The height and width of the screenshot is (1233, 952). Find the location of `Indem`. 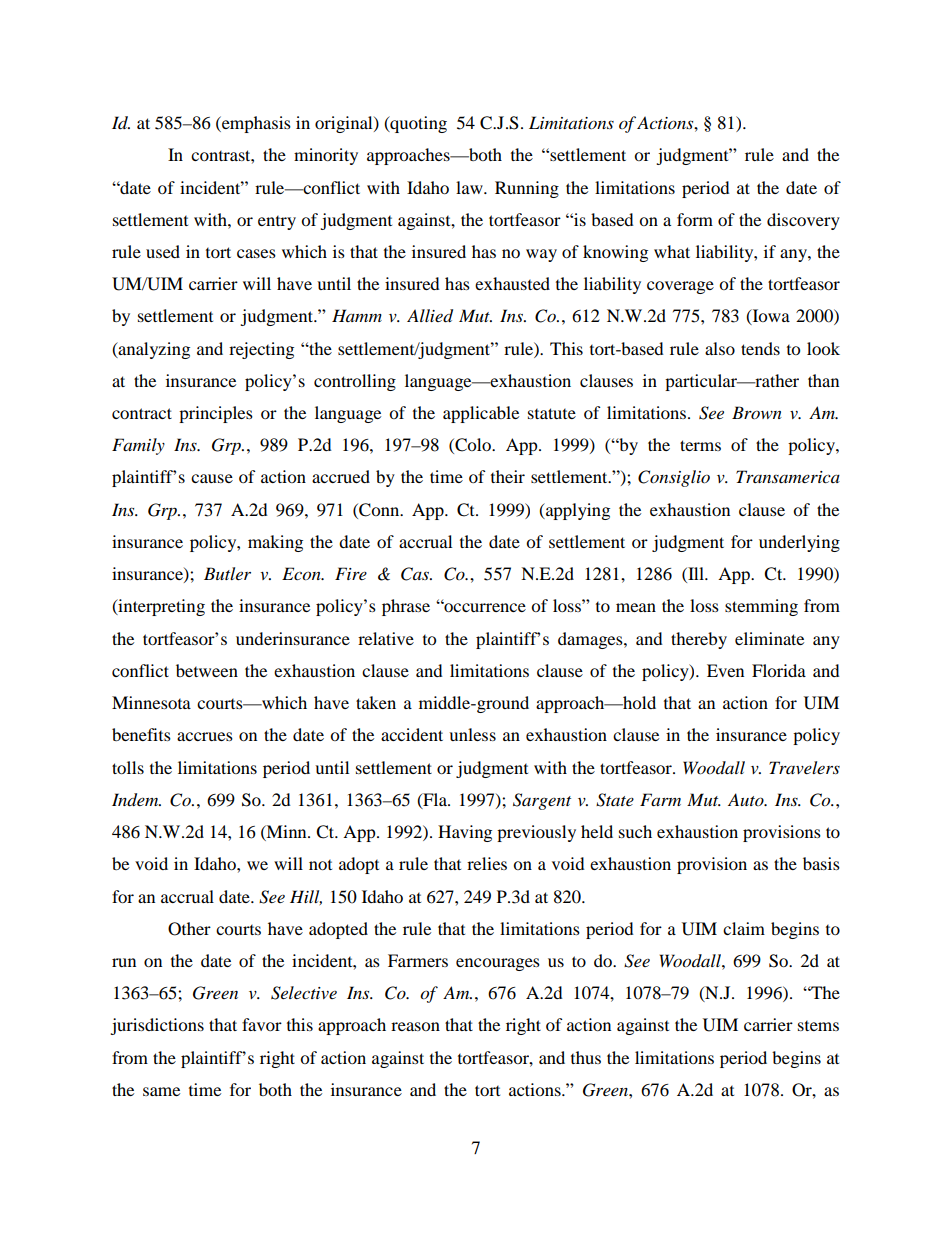

Indem is located at coordinates (136, 800).
